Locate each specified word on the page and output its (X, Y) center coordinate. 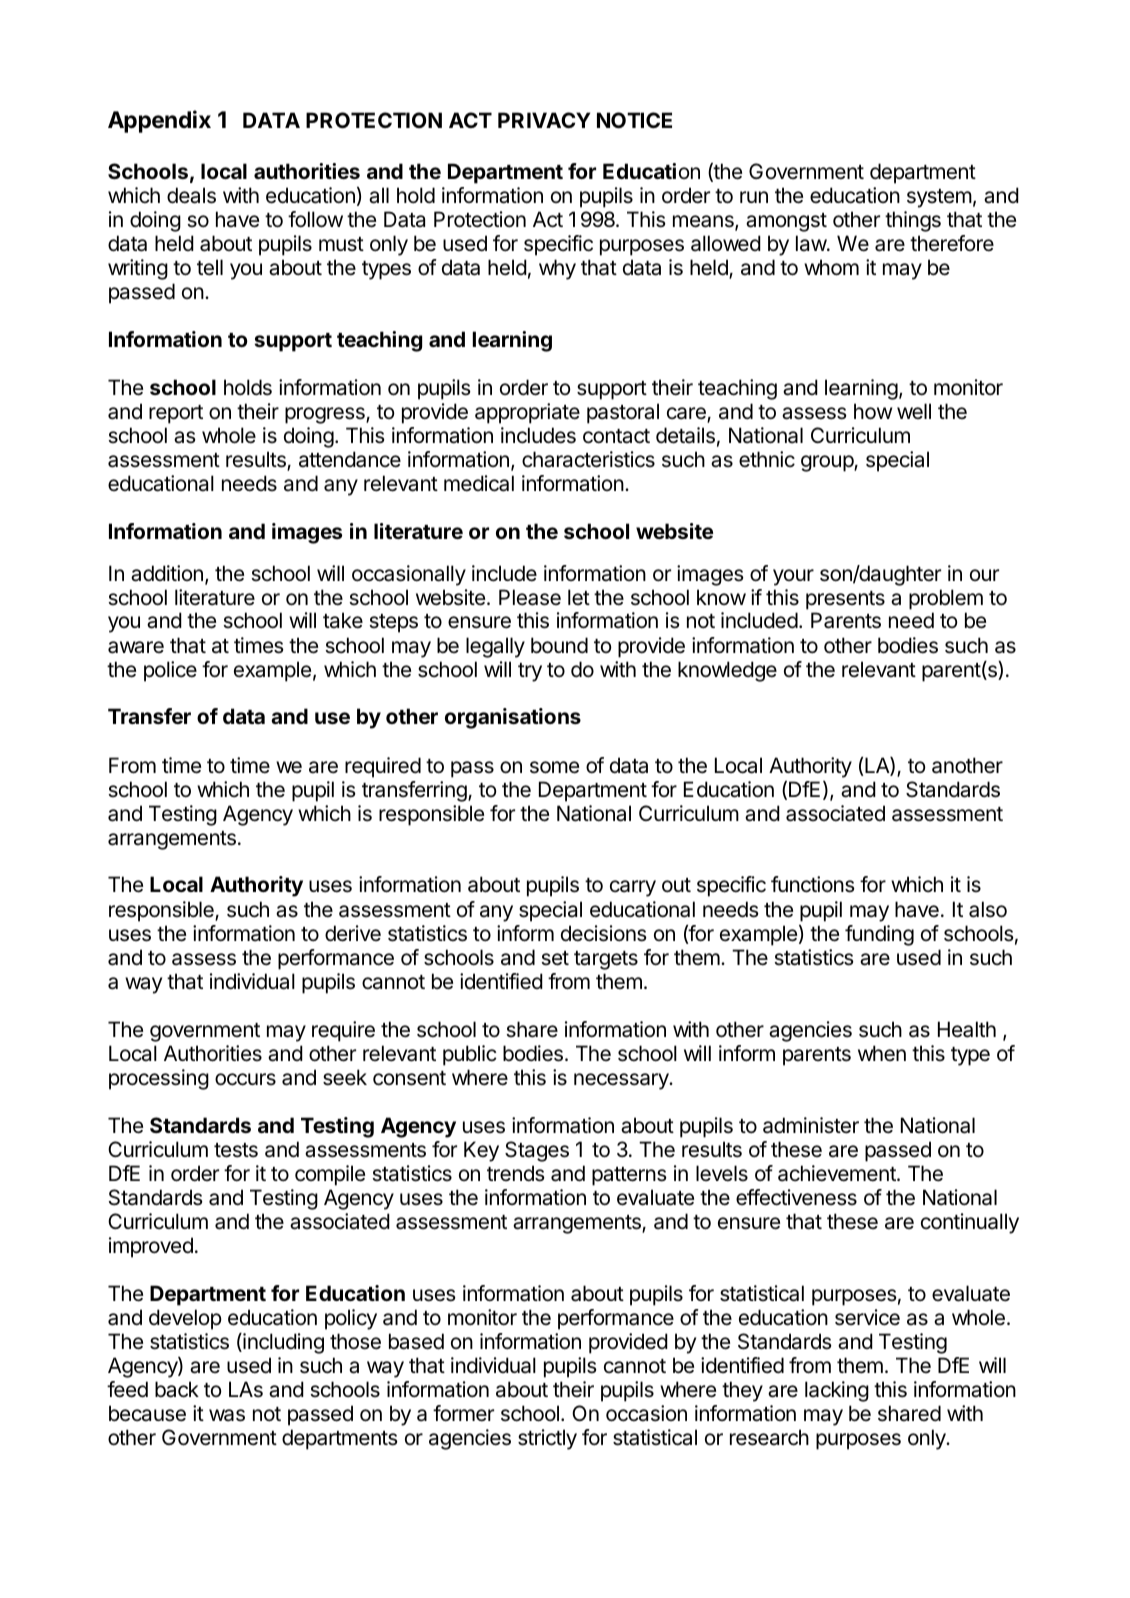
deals (191, 195)
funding (879, 935)
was (227, 1415)
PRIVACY (544, 120)
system (939, 198)
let (579, 597)
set (555, 958)
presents (845, 600)
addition (167, 573)
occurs (245, 1079)
